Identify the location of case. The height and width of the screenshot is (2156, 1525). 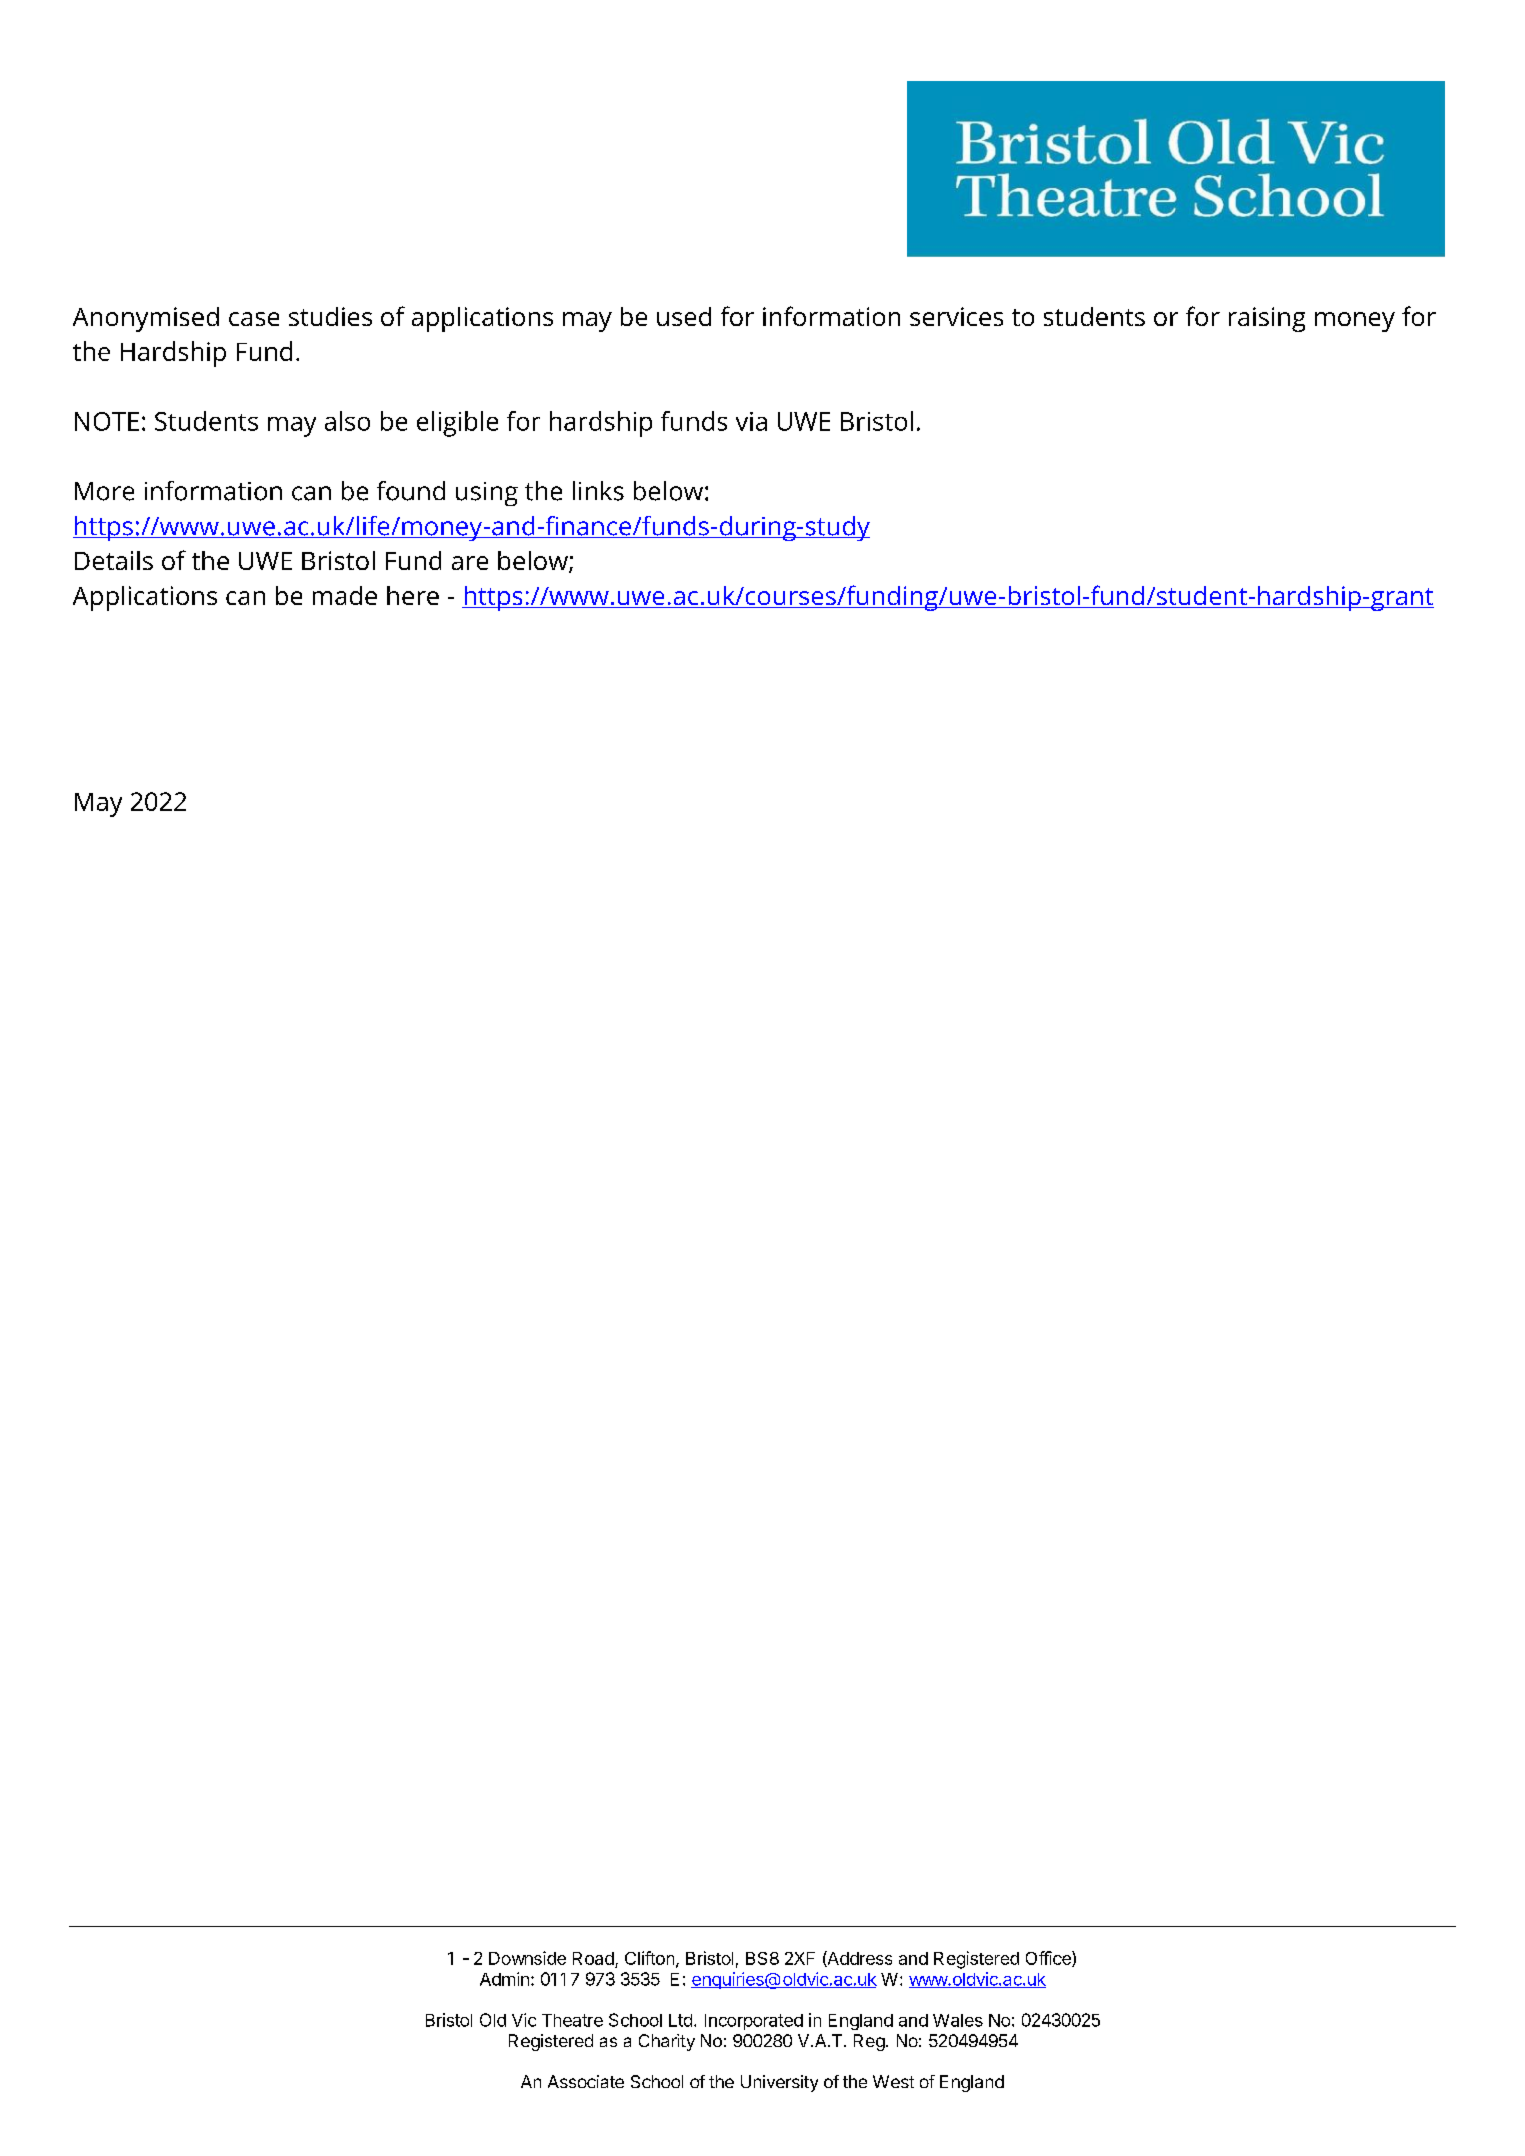
(254, 319).
